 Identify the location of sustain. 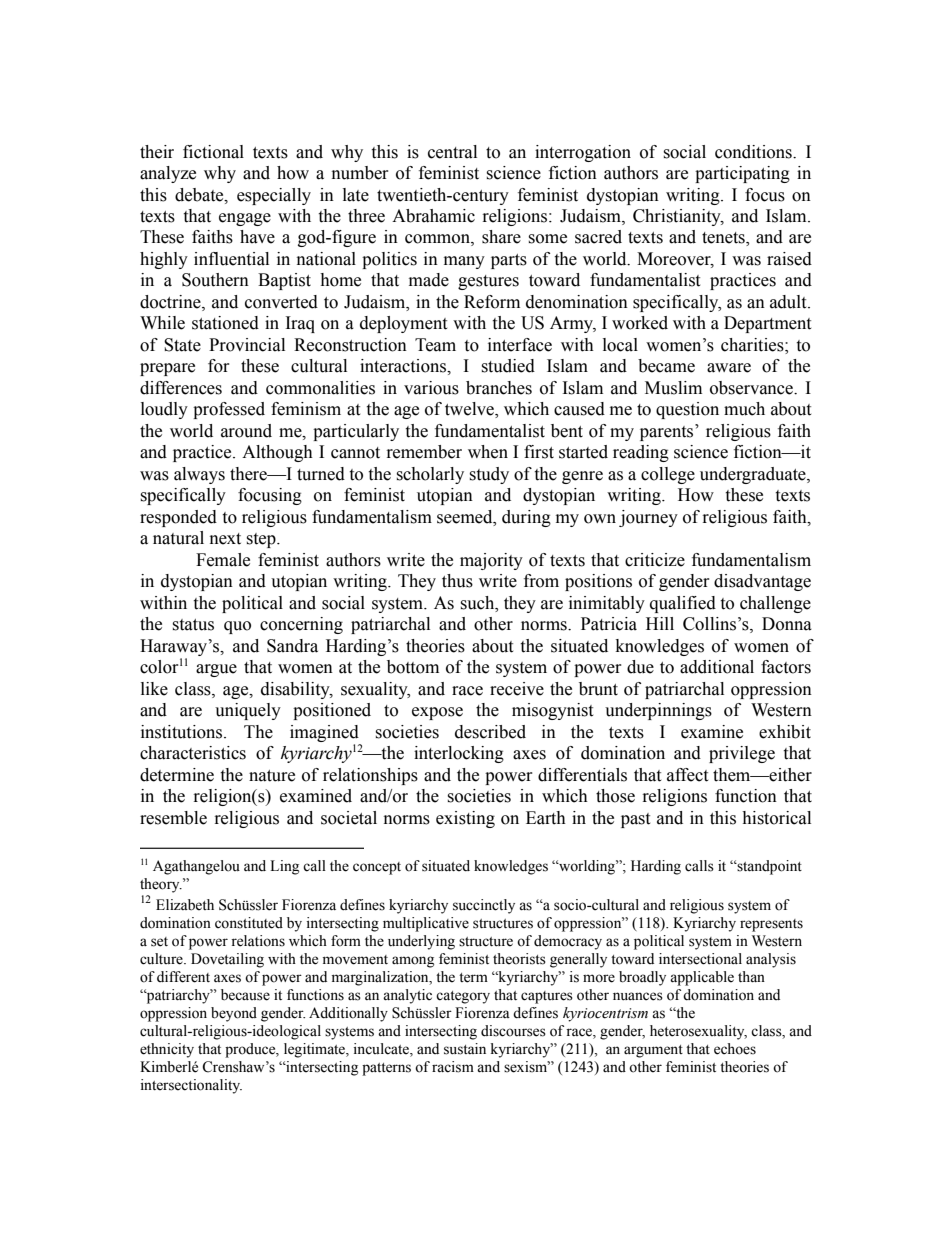
(465, 1049).
